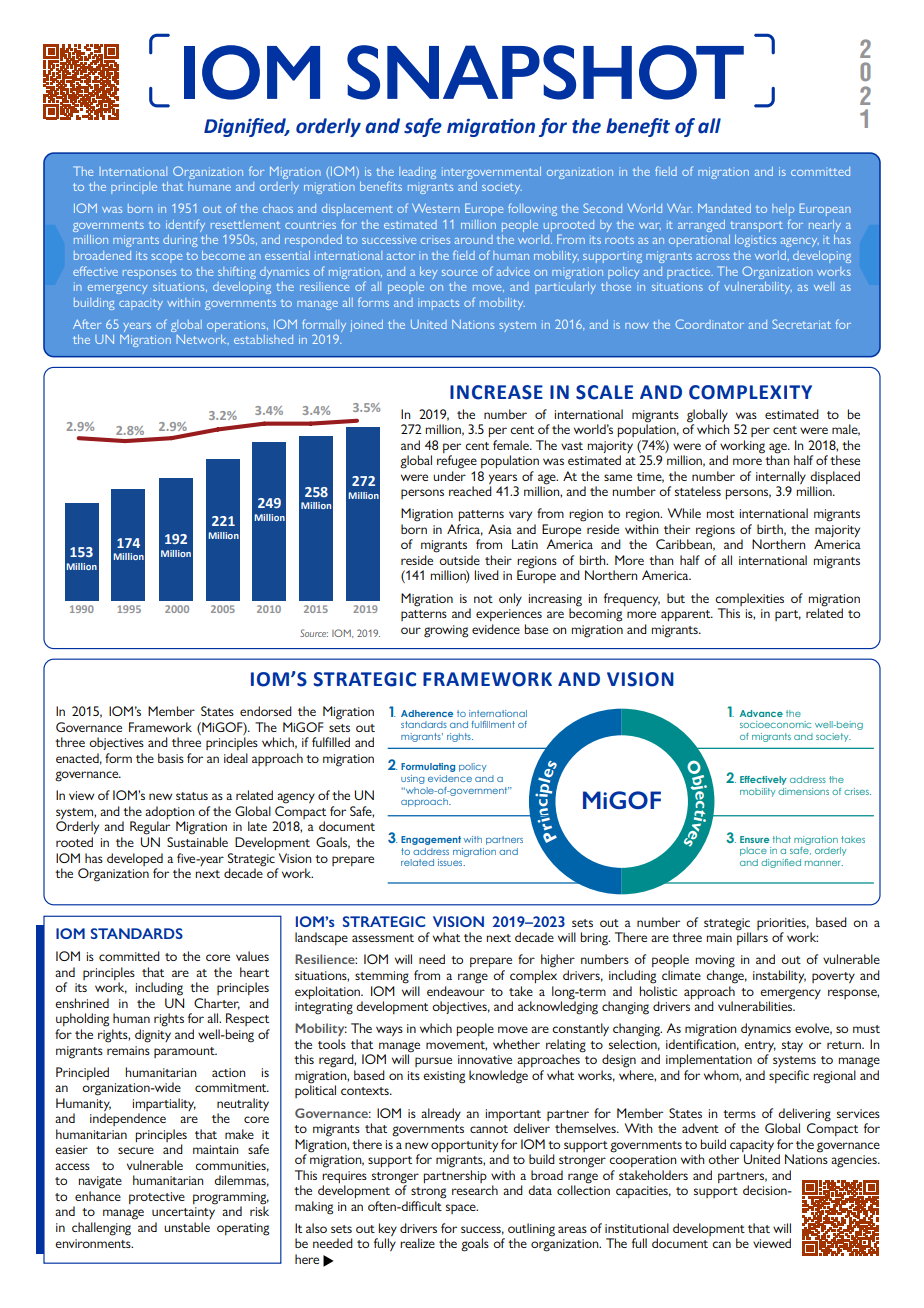 The width and height of the image is (924, 1308). Describe the element at coordinates (496, 392) in the image. I see `INCREASE` at that location.
